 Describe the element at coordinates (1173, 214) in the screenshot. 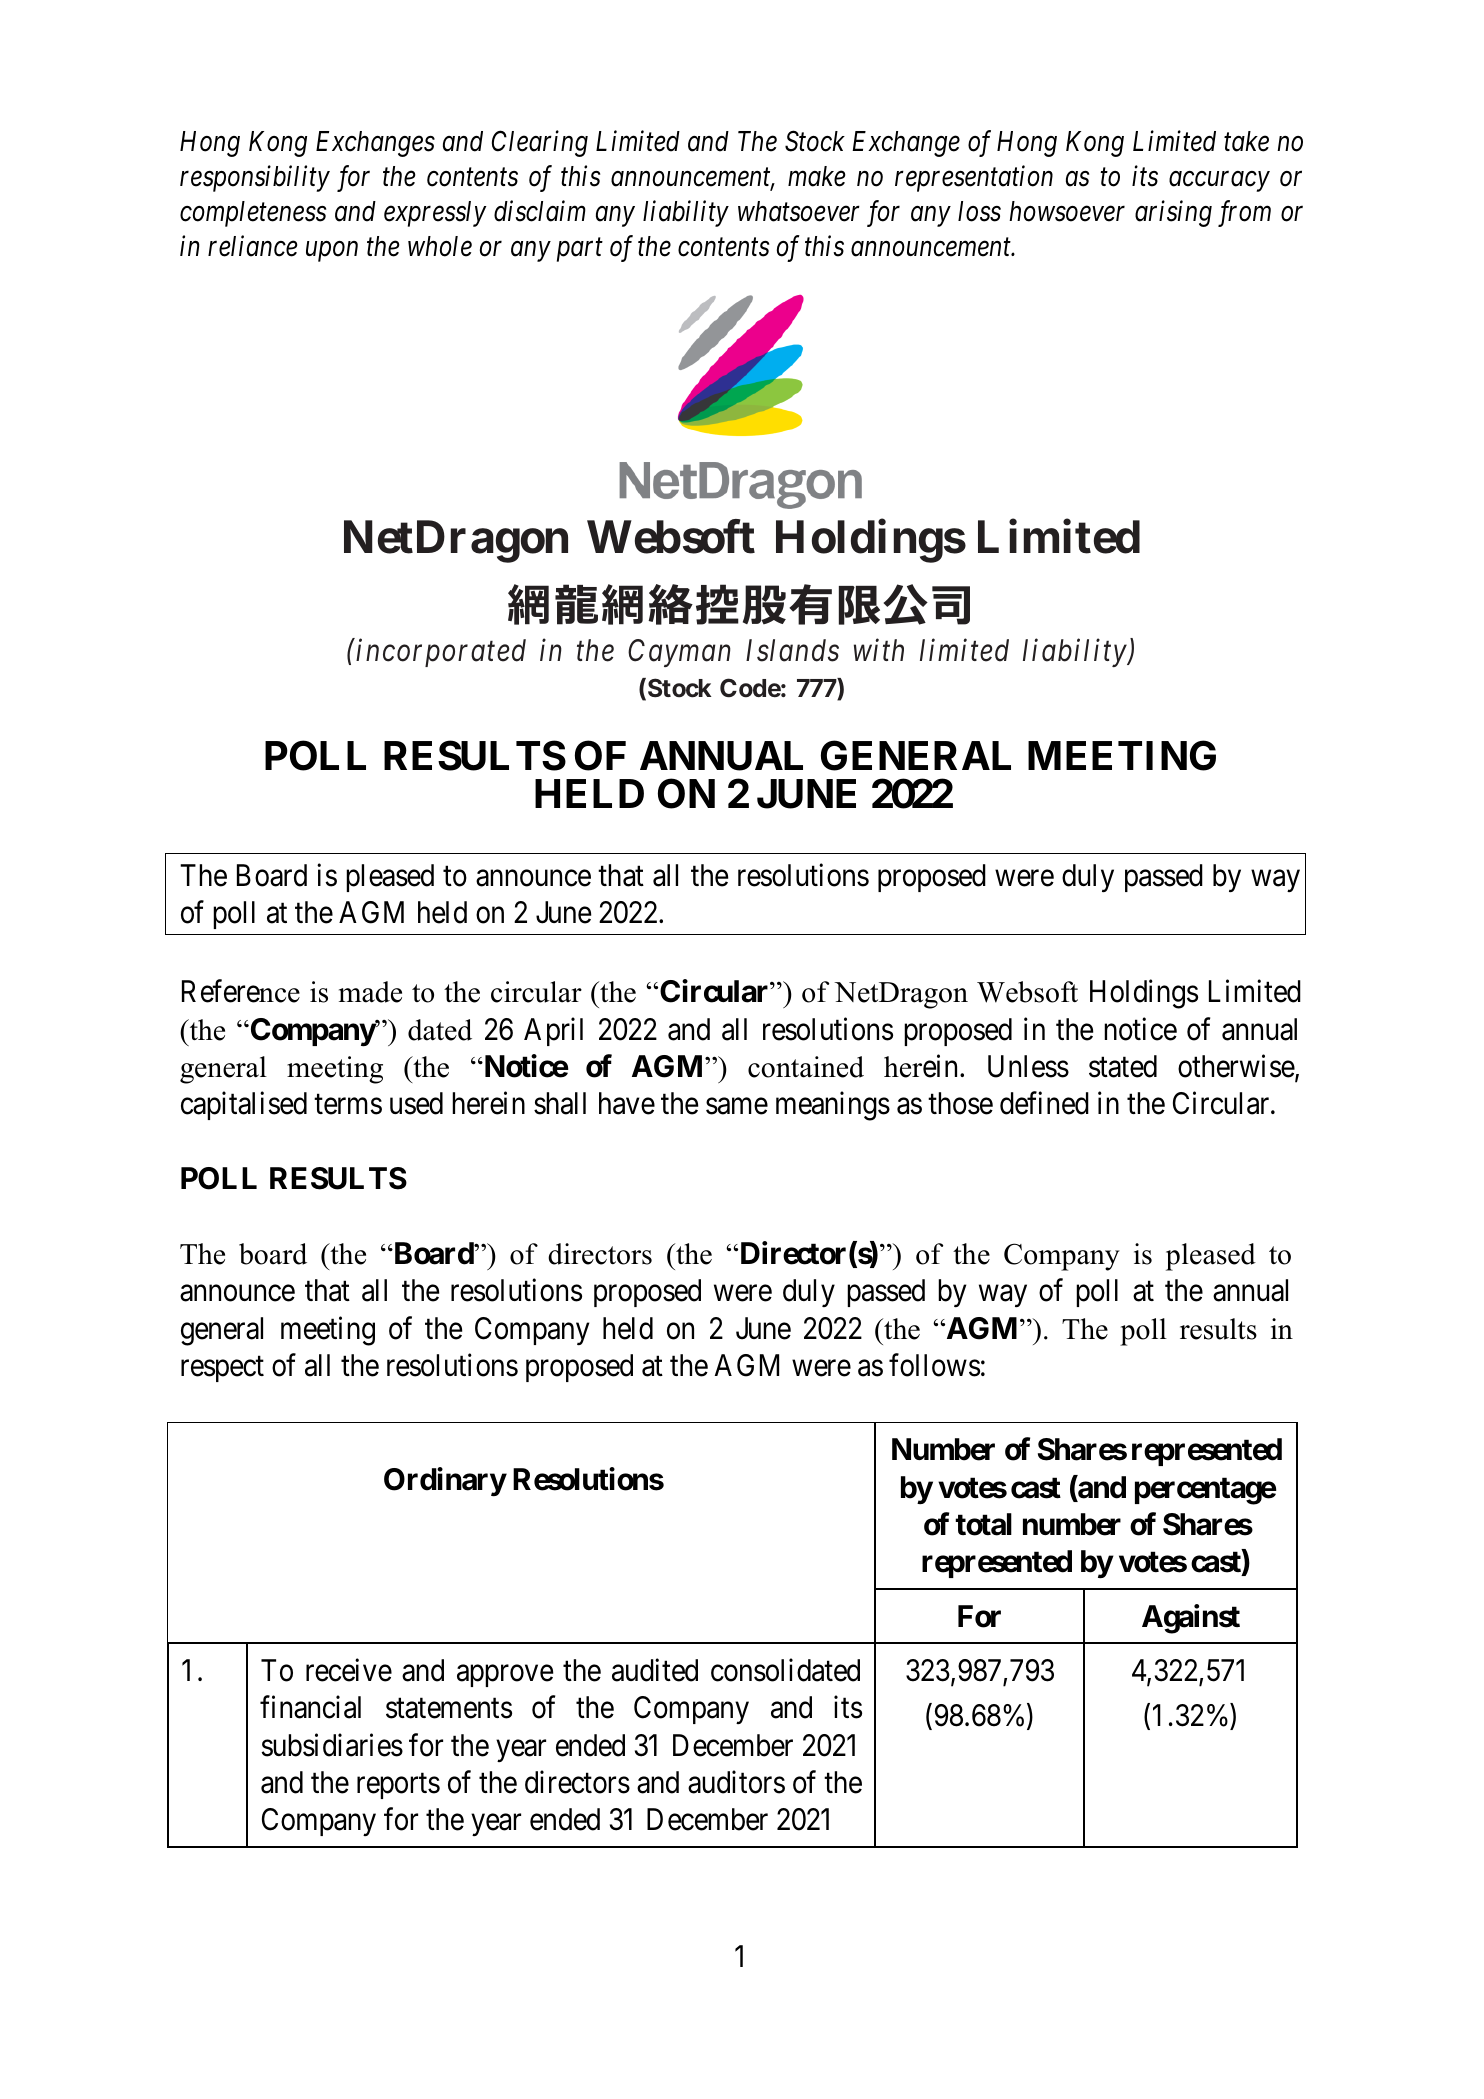

I see `arising` at that location.
